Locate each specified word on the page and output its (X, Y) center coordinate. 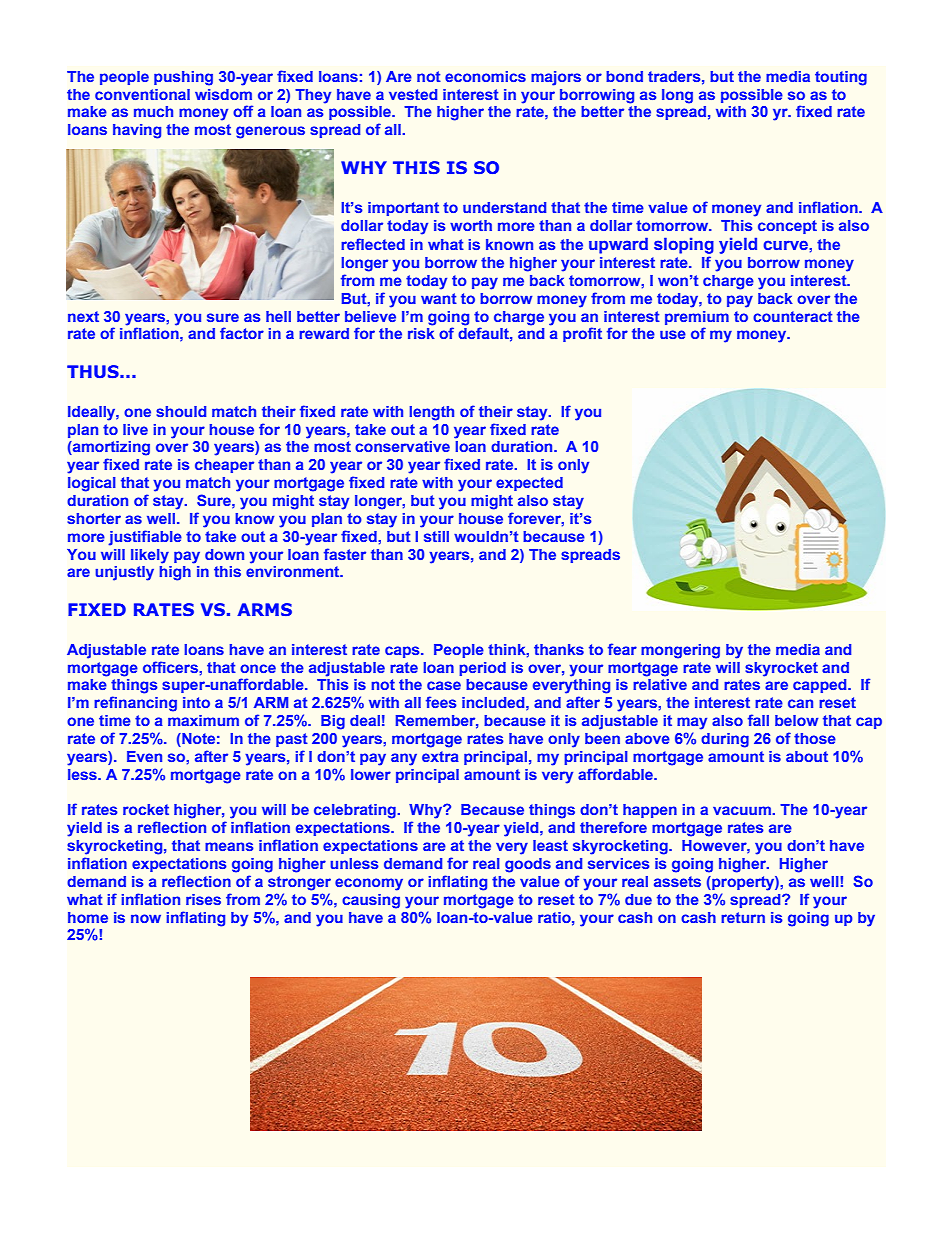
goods (528, 865)
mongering (680, 651)
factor (242, 333)
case (444, 685)
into (196, 702)
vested (413, 94)
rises (203, 899)
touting (841, 78)
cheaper (224, 466)
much (153, 111)
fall (758, 720)
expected (529, 484)
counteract (793, 316)
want (439, 298)
